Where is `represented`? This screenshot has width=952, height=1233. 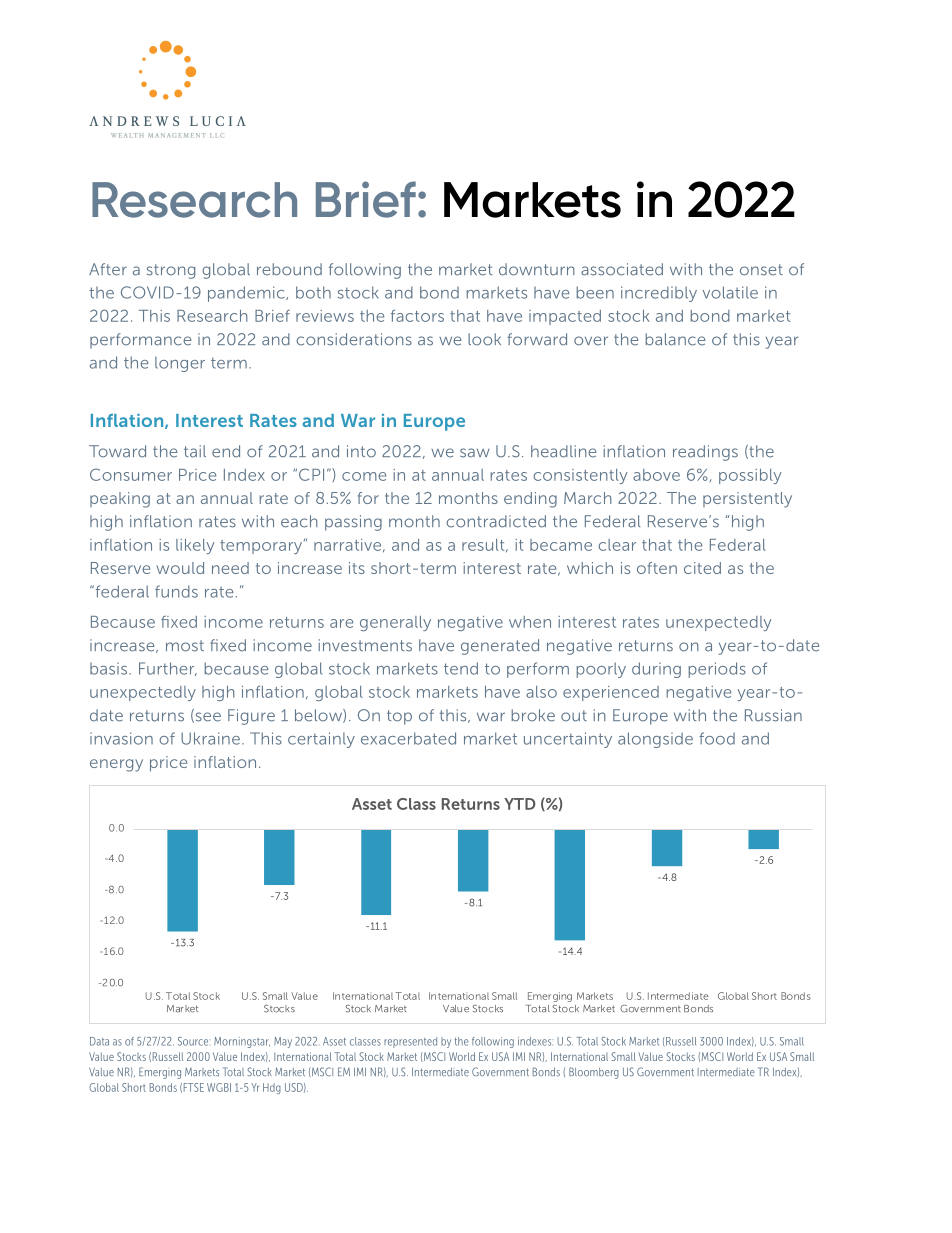 represented is located at coordinates (410, 1042).
